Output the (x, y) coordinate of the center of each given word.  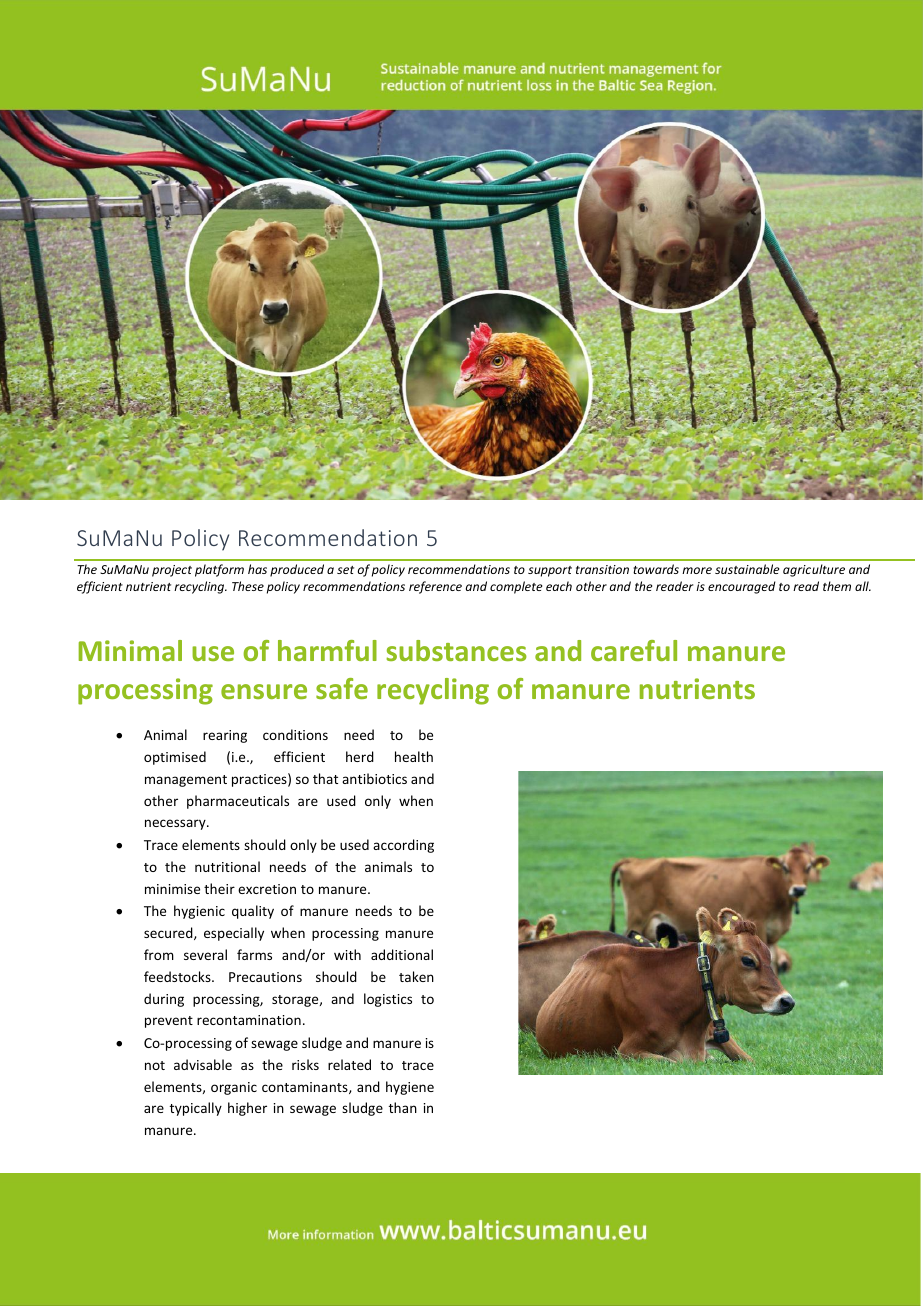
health (414, 756)
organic (234, 1088)
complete (516, 587)
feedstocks (178, 976)
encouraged (742, 587)
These (248, 586)
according (403, 846)
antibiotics (374, 778)
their (219, 888)
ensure (264, 691)
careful (634, 650)
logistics (388, 1000)
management (186, 781)
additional (402, 954)
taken (416, 976)
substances (456, 650)
